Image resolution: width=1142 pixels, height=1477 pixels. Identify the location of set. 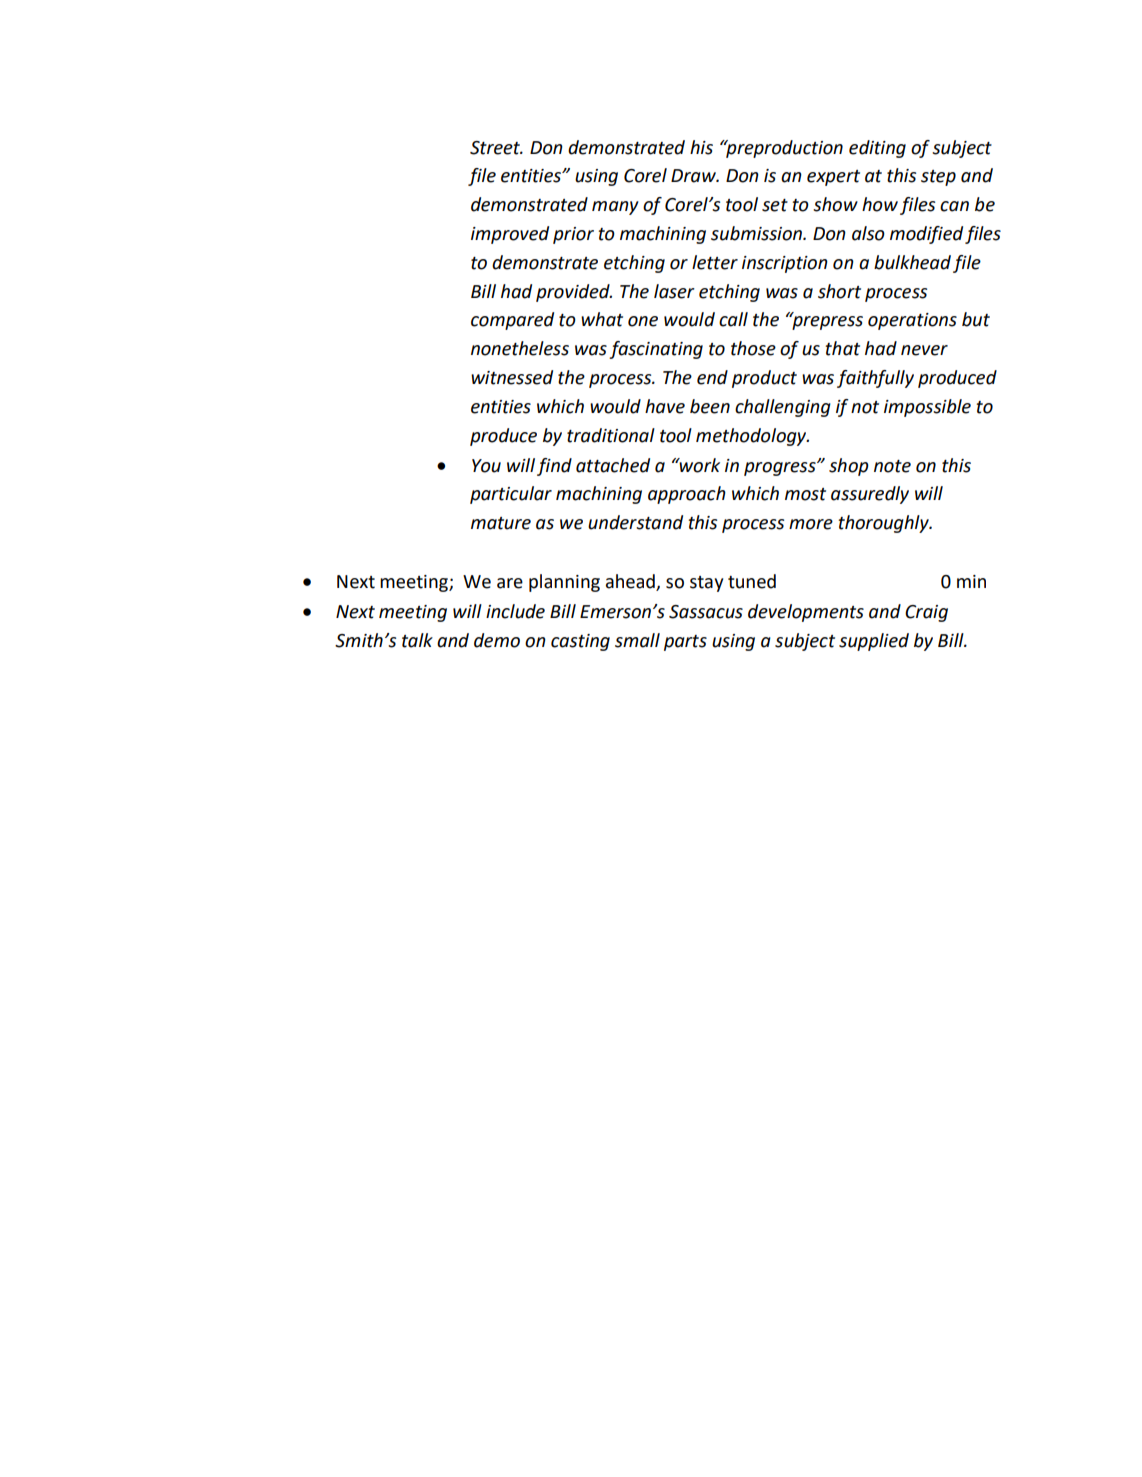
(775, 205).
